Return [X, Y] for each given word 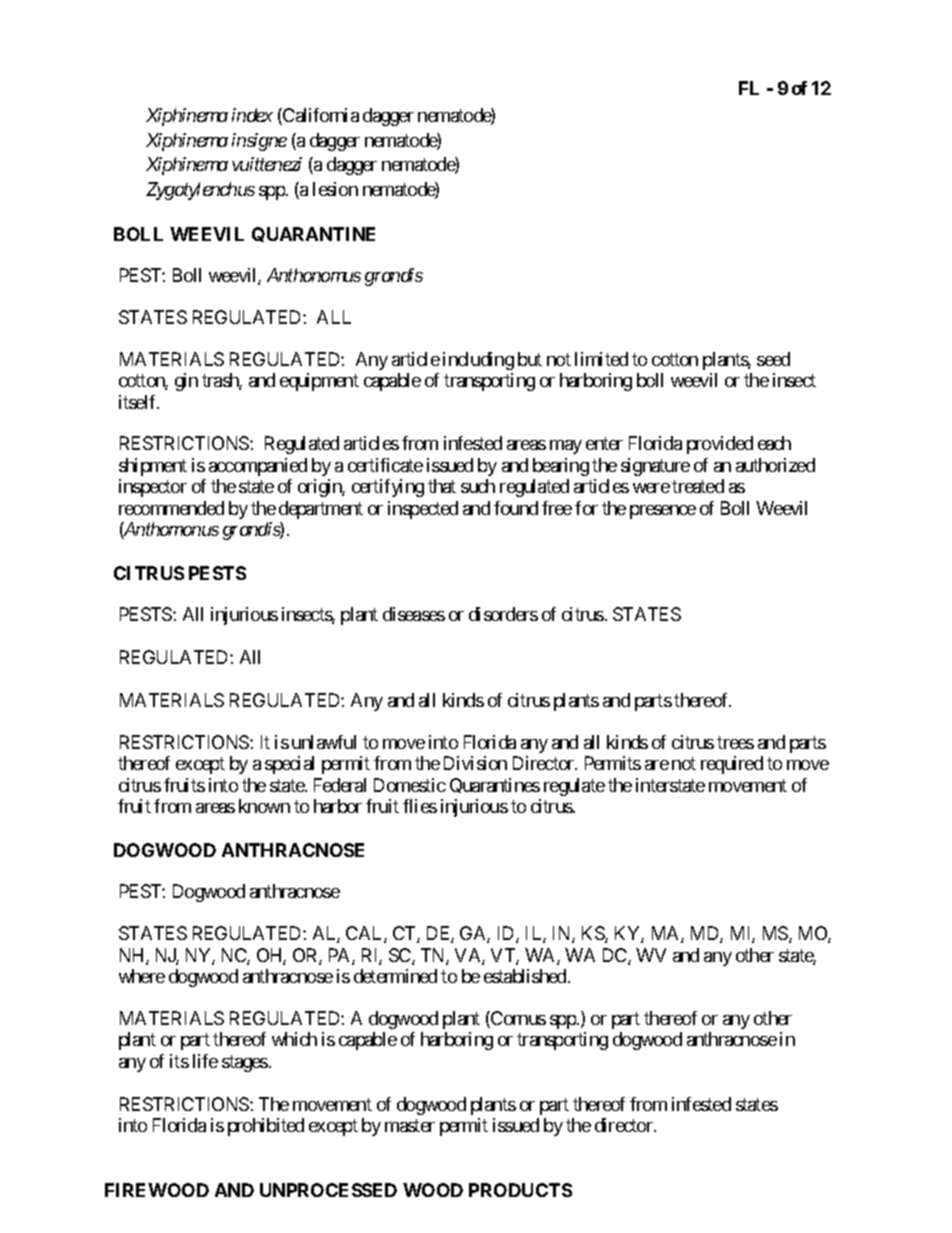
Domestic [410, 785]
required [732, 765]
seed [773, 359]
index [252, 115]
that [442, 486]
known [264, 806]
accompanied [258, 467]
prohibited [266, 1127]
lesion [335, 189]
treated [698, 486]
